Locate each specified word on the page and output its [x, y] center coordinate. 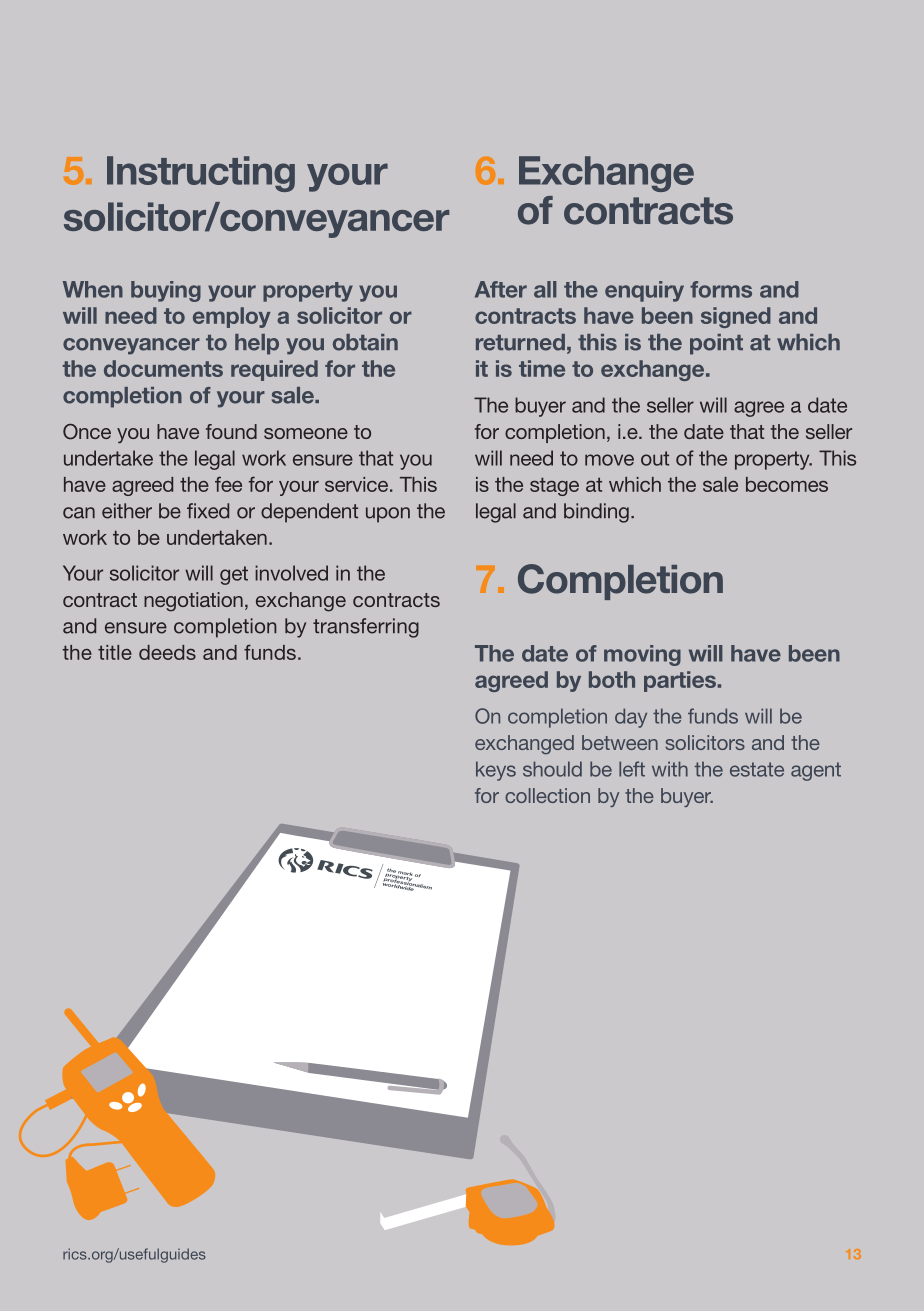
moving [642, 655]
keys [496, 771]
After [501, 289]
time [542, 368]
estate [757, 769]
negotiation [193, 602]
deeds [167, 652]
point [716, 344]
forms [721, 289]
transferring [366, 628]
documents [163, 368]
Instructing [201, 174]
